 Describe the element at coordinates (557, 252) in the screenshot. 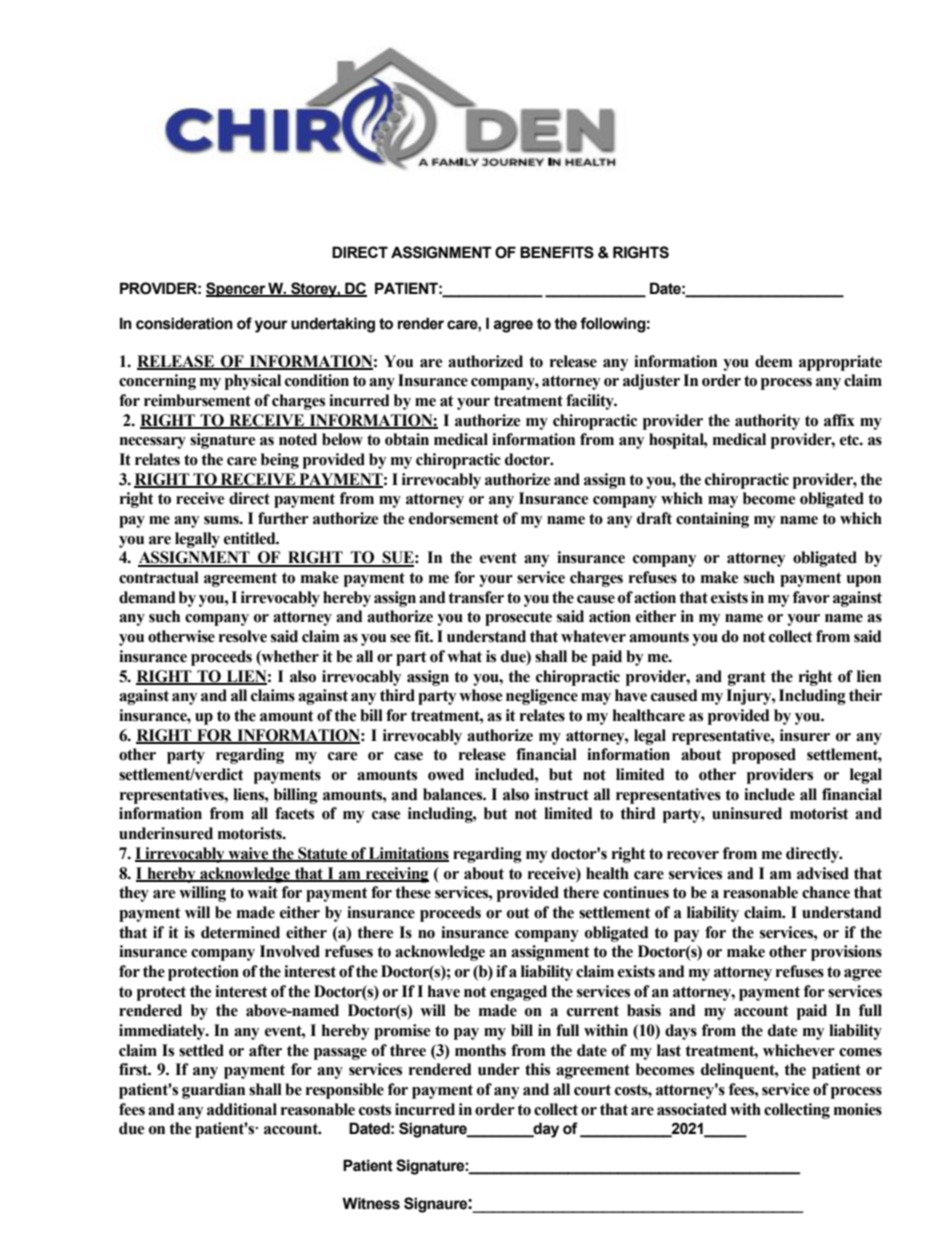

I see `BENEFITS` at that location.
